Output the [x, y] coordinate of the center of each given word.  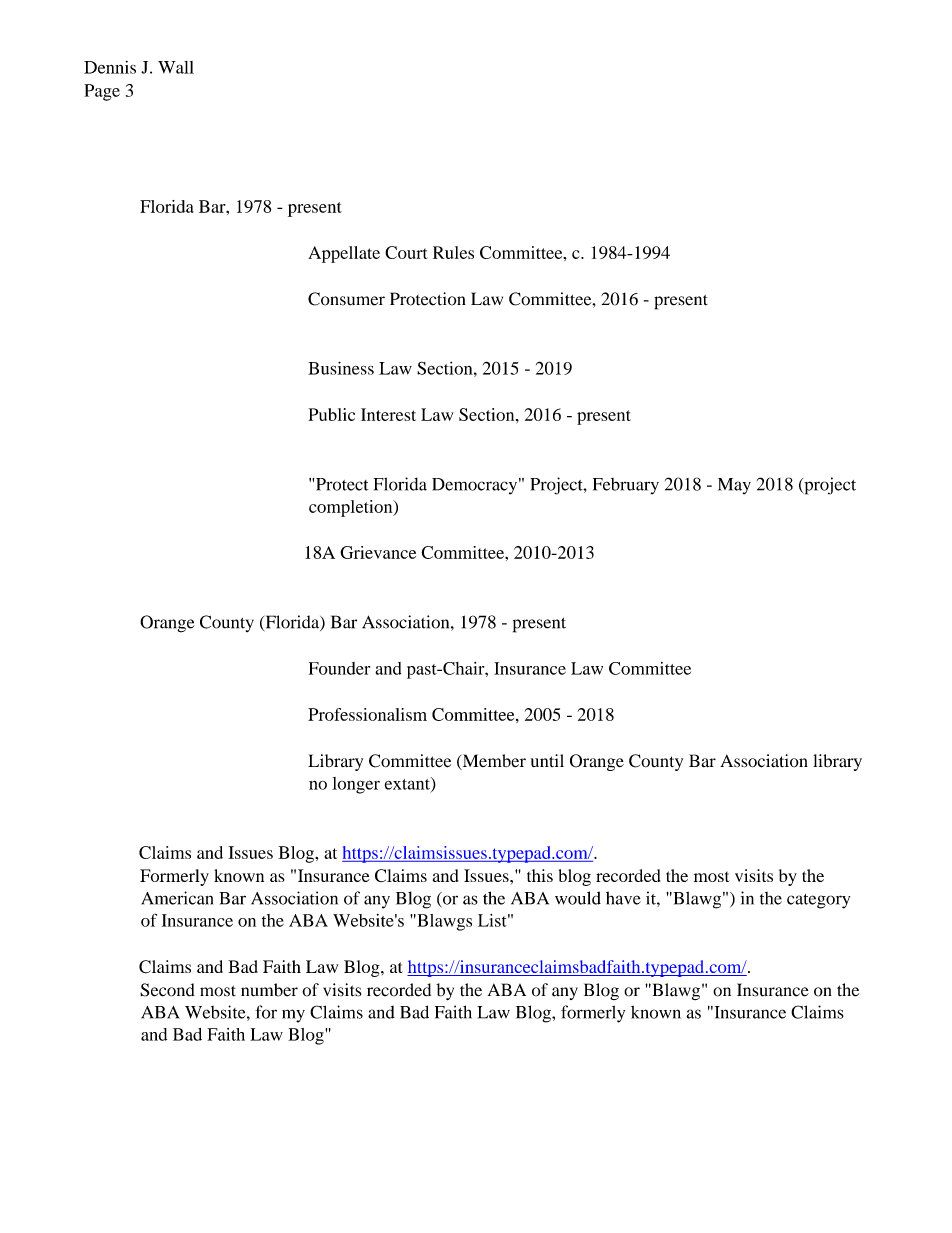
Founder [339, 668]
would [578, 898]
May [734, 486]
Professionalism [367, 714]
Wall [176, 67]
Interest [388, 414]
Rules [453, 252]
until [547, 760]
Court [406, 252]
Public [331, 414]
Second [167, 990]
